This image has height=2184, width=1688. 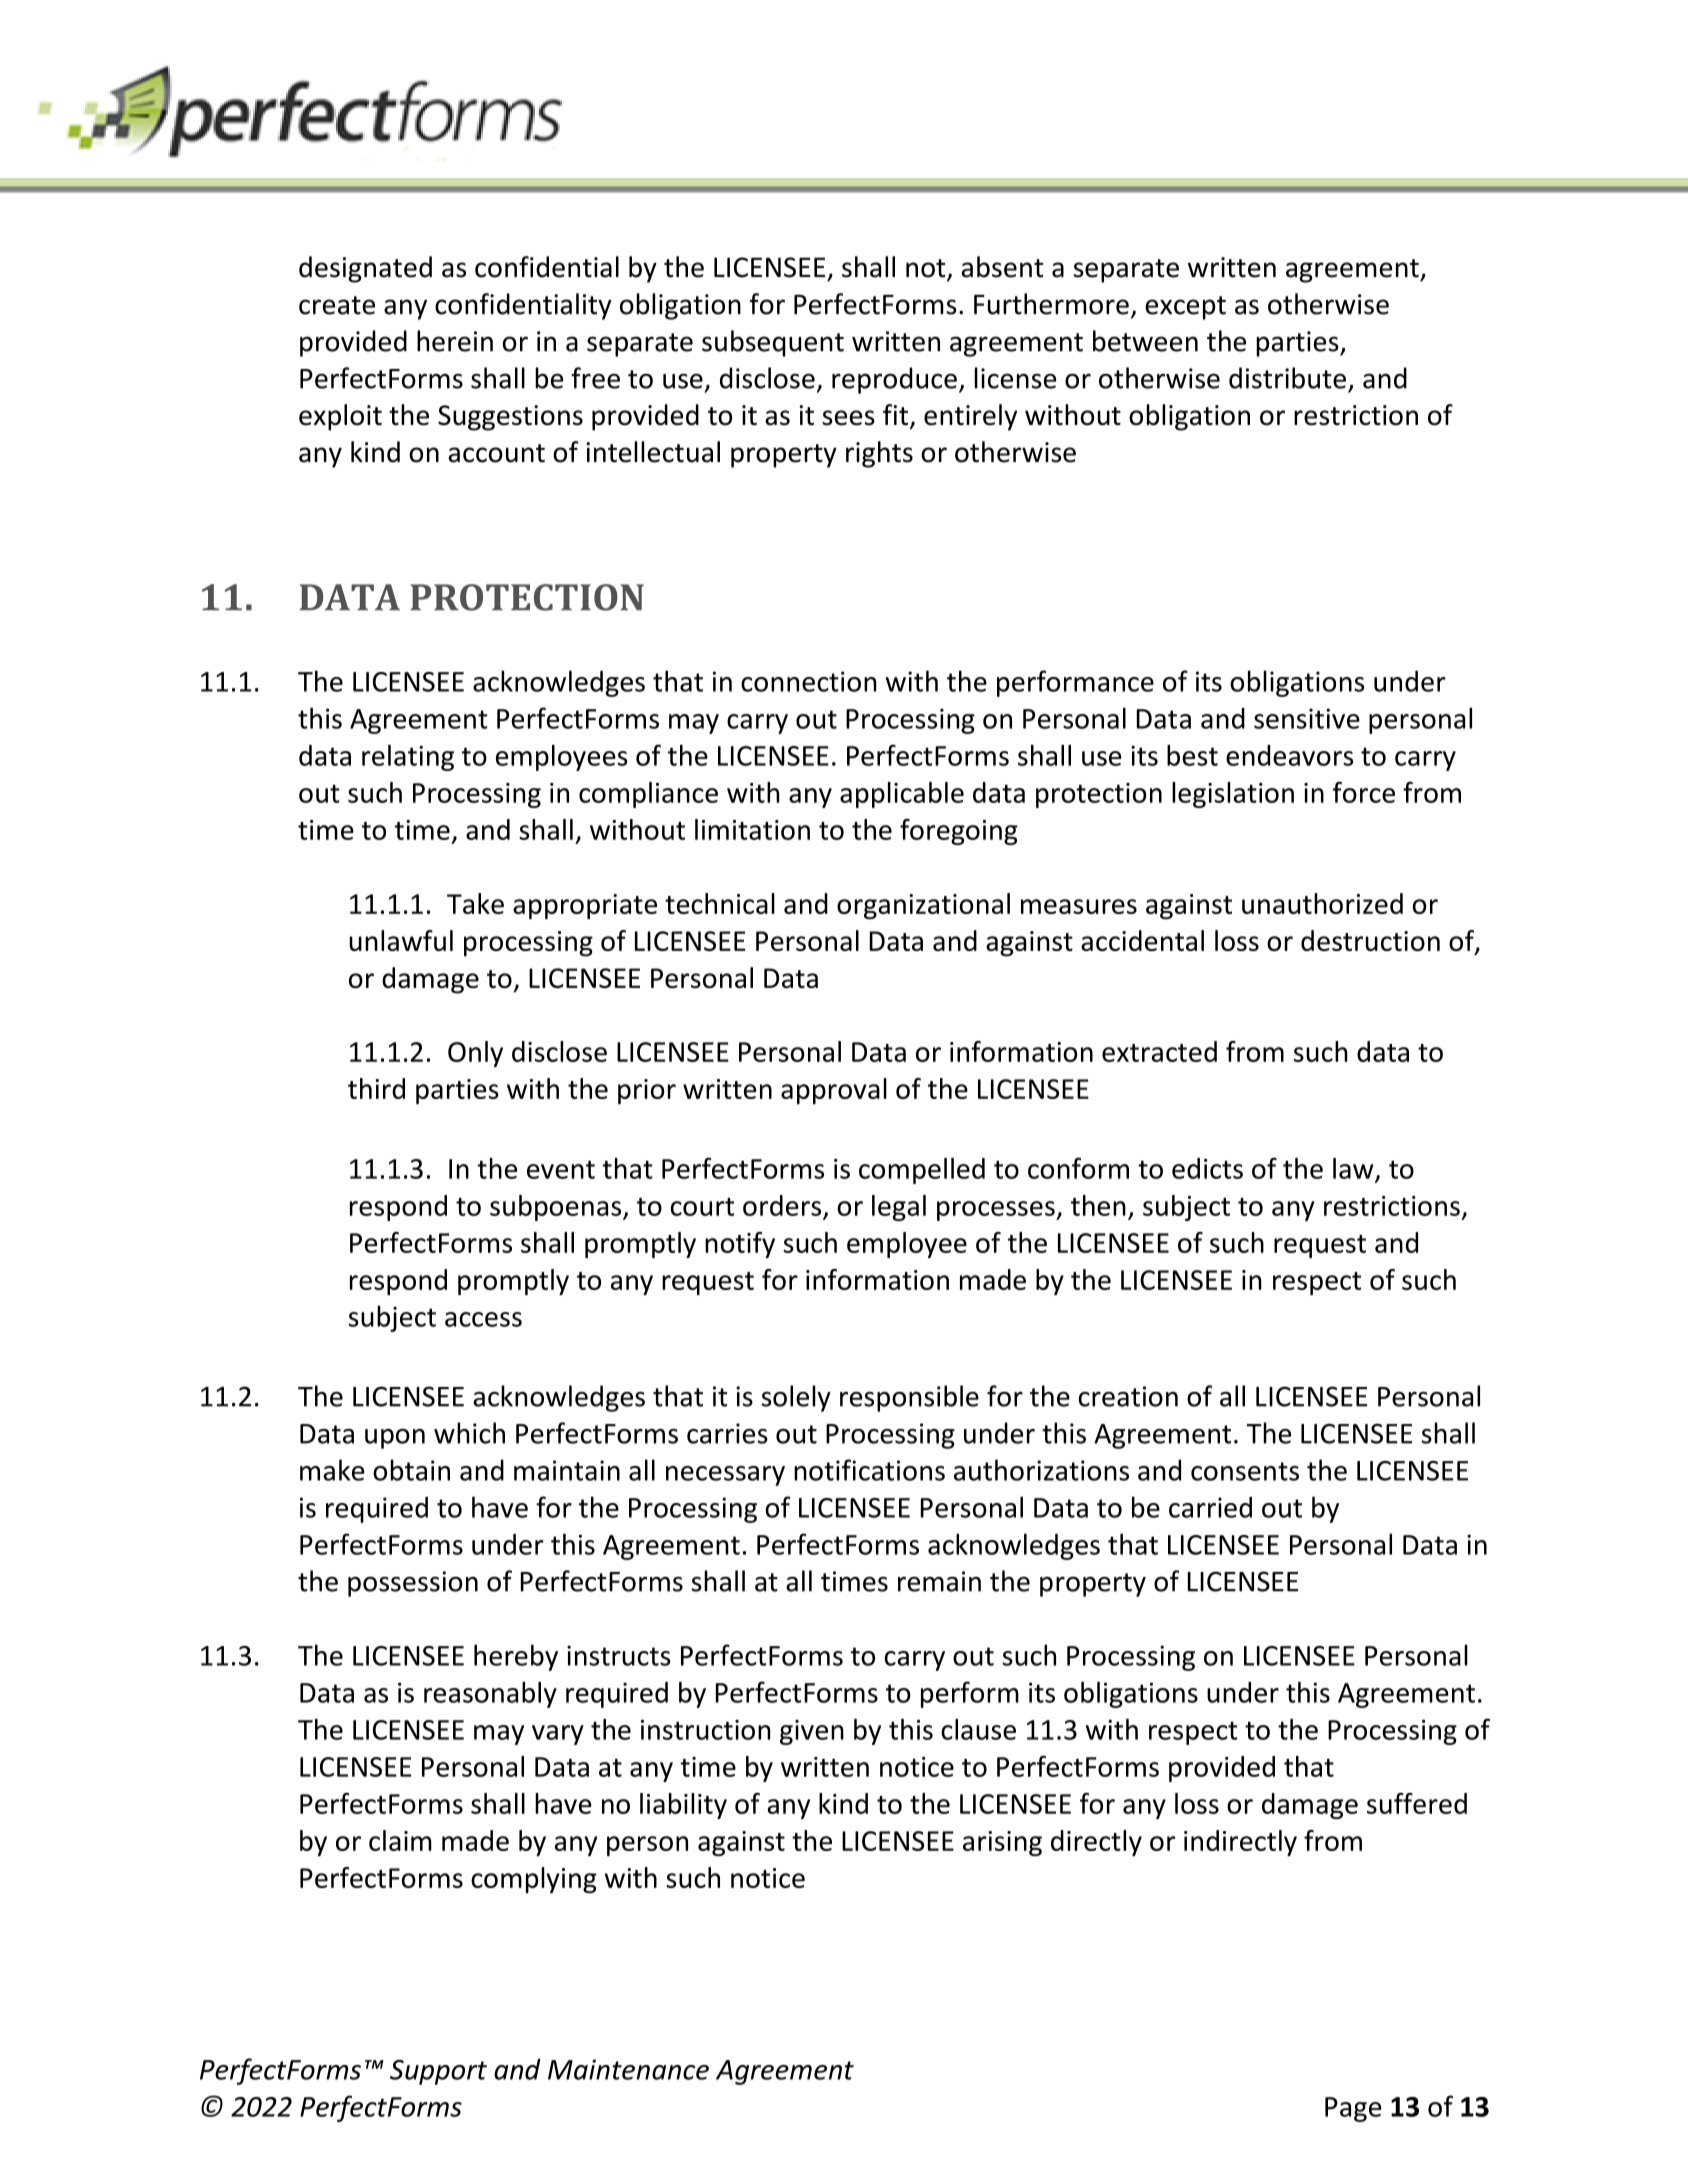 I want to click on applicable, so click(x=902, y=795).
